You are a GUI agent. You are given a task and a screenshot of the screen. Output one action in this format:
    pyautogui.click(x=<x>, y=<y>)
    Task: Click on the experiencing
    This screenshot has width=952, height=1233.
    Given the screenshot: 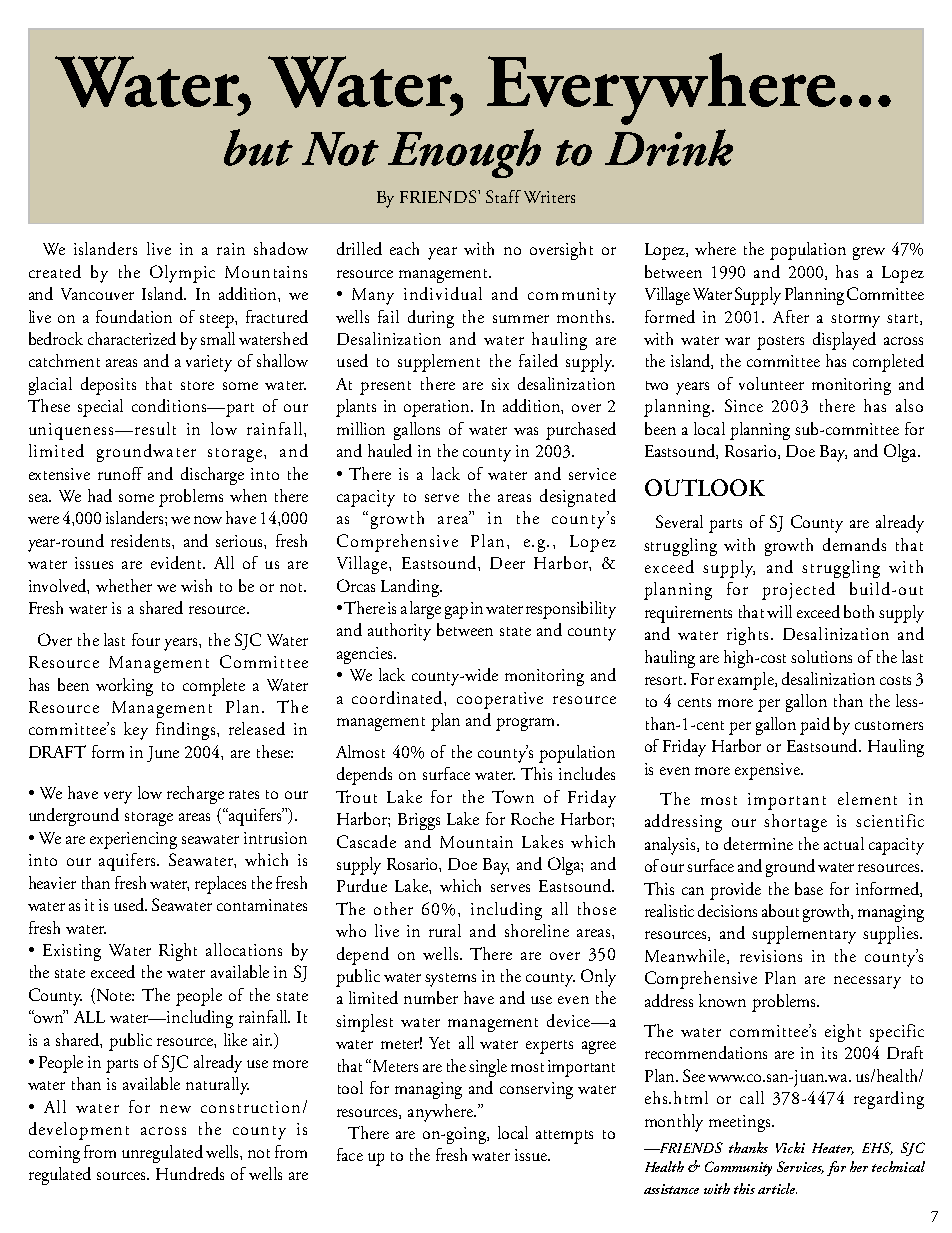 What is the action you would take?
    pyautogui.click(x=133, y=840)
